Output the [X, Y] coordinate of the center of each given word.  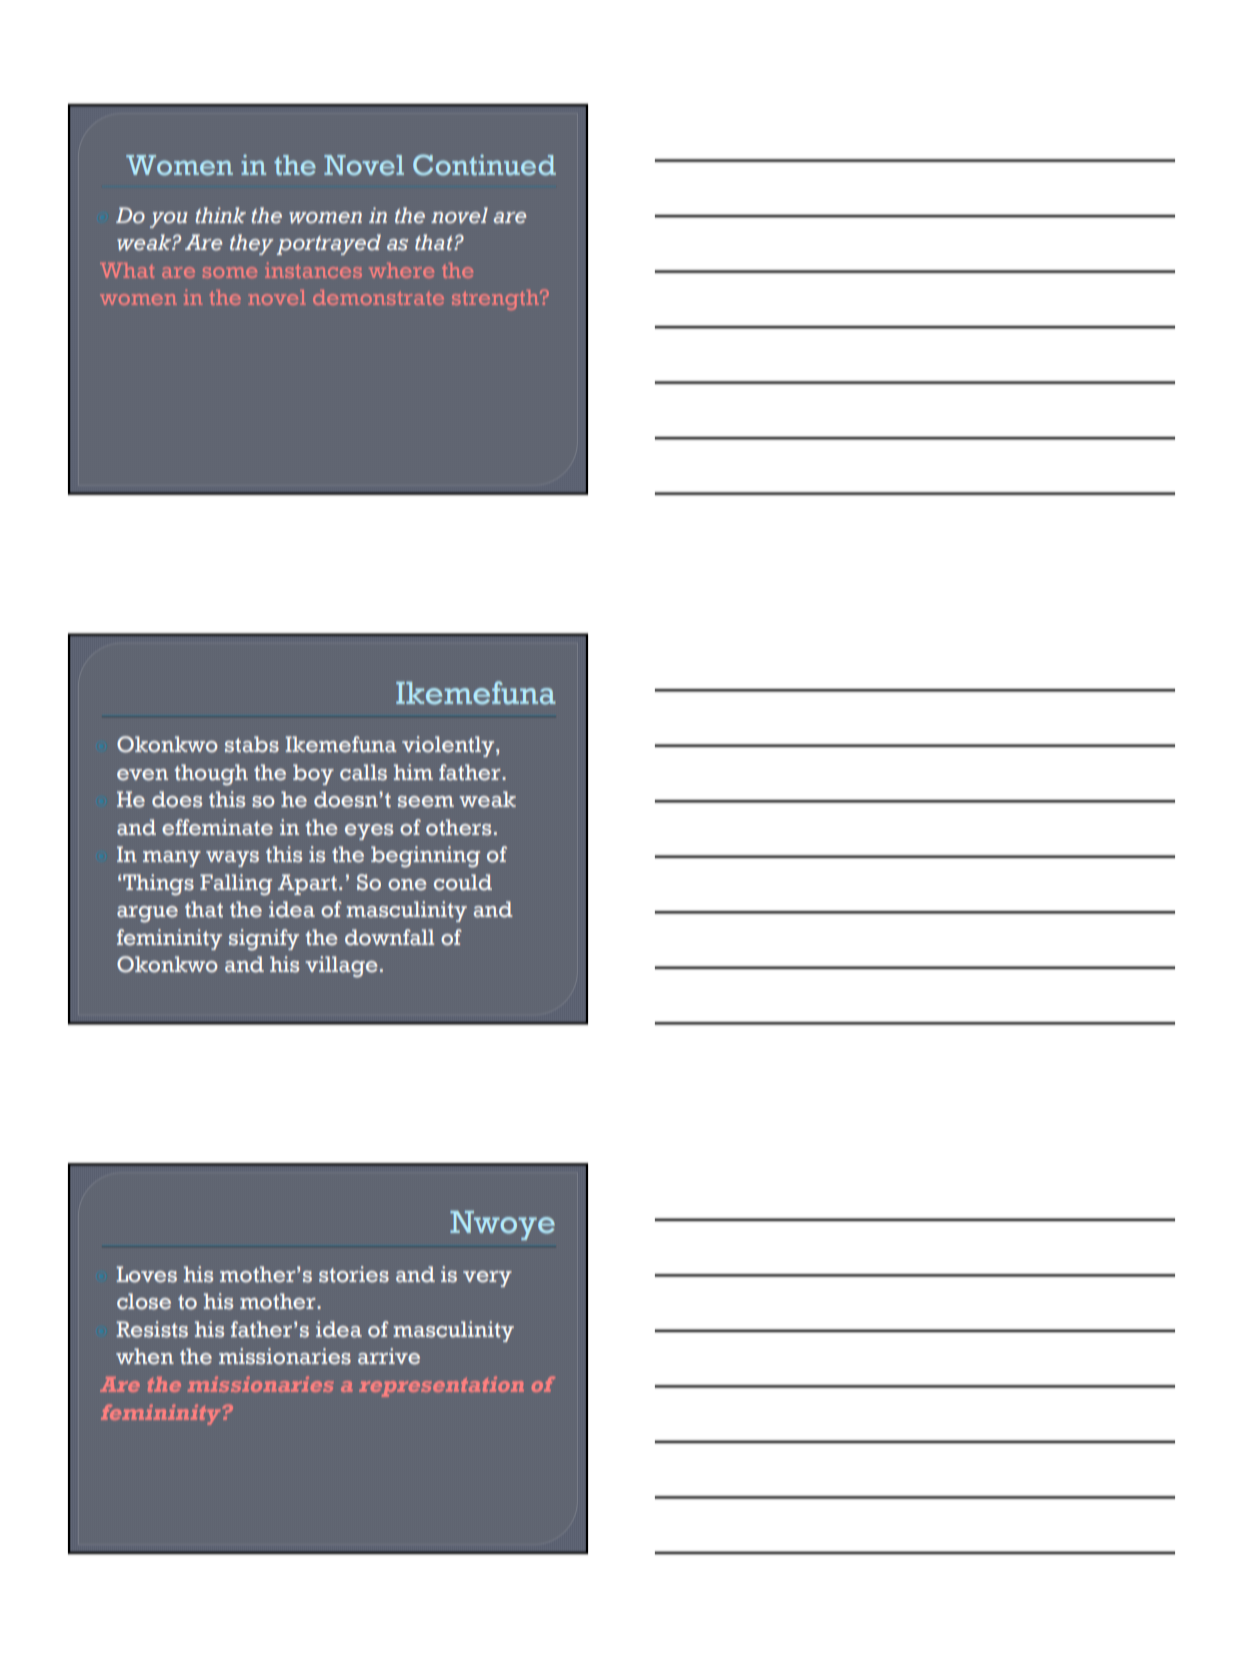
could [463, 882]
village [341, 967]
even [142, 775]
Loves [146, 1274]
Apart [307, 884]
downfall [389, 937]
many [172, 859]
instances [313, 270]
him [413, 772]
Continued [484, 165]
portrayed [329, 244]
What [127, 270]
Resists [152, 1329]
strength [496, 300]
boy [313, 774]
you [168, 220]
